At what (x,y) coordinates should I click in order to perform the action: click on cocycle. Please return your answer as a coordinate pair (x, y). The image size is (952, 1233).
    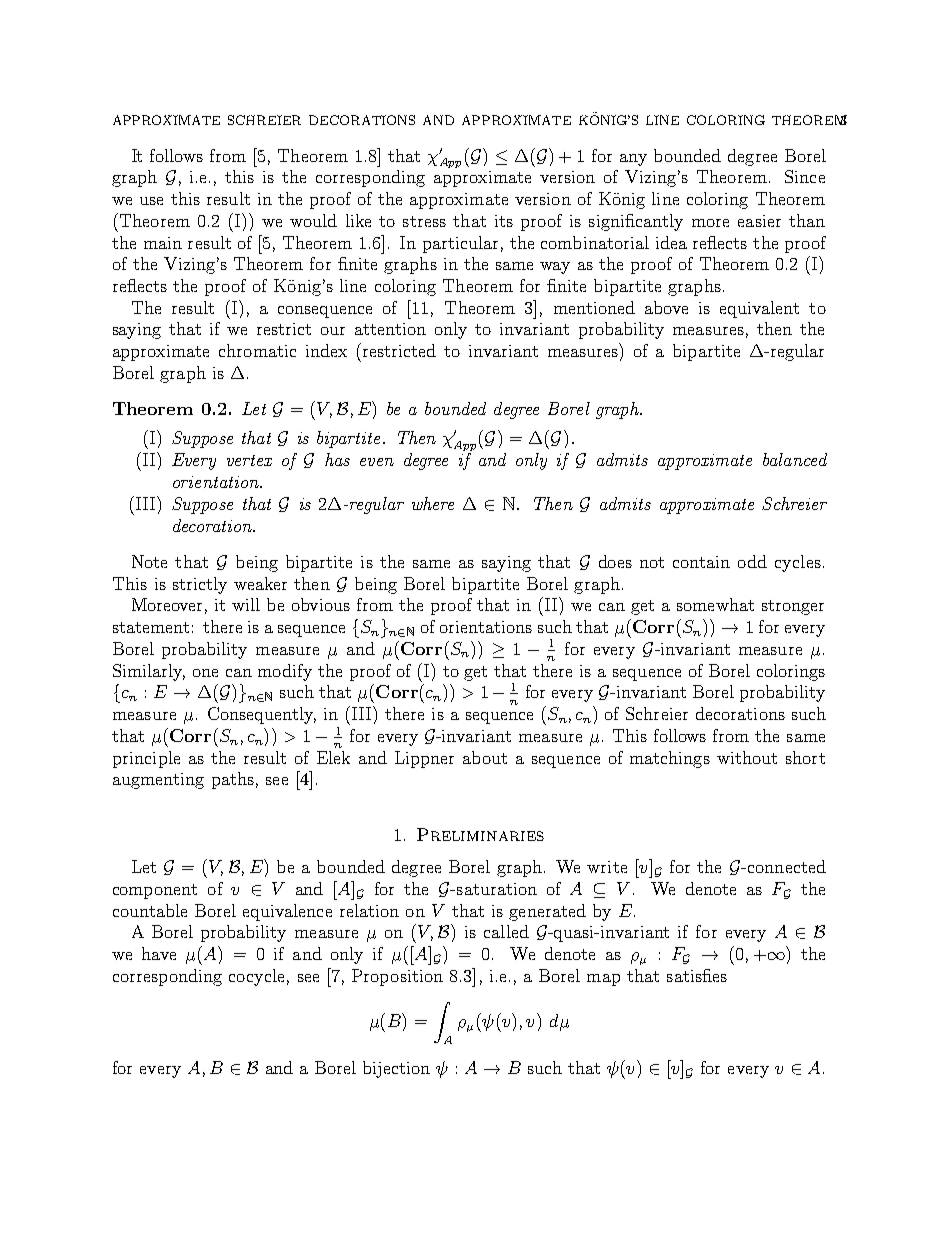
    Looking at the image, I should click on (256, 977).
